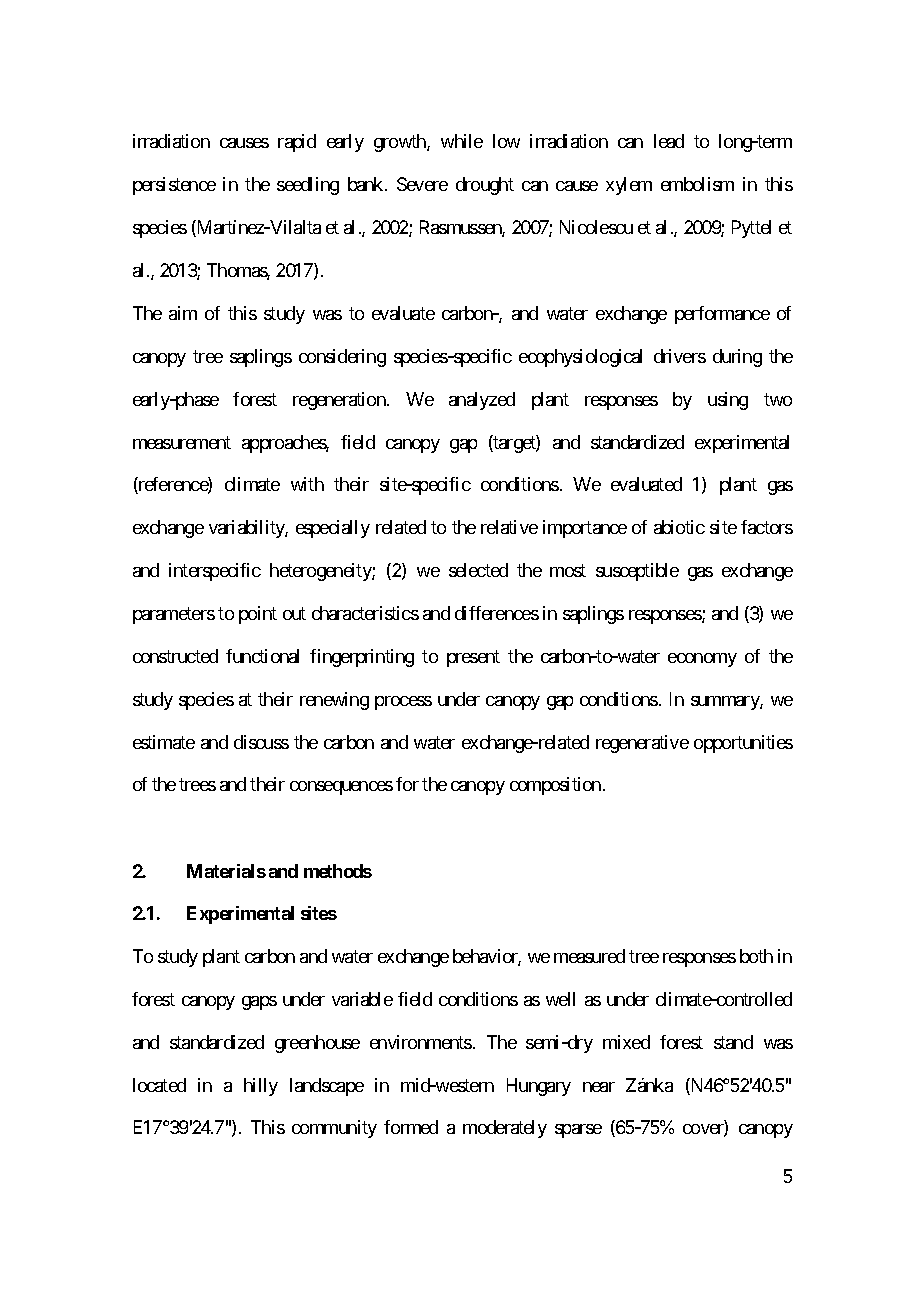 This screenshot has width=924, height=1308. What do you see at coordinates (555, 786) in the screenshot?
I see `composition` at bounding box center [555, 786].
